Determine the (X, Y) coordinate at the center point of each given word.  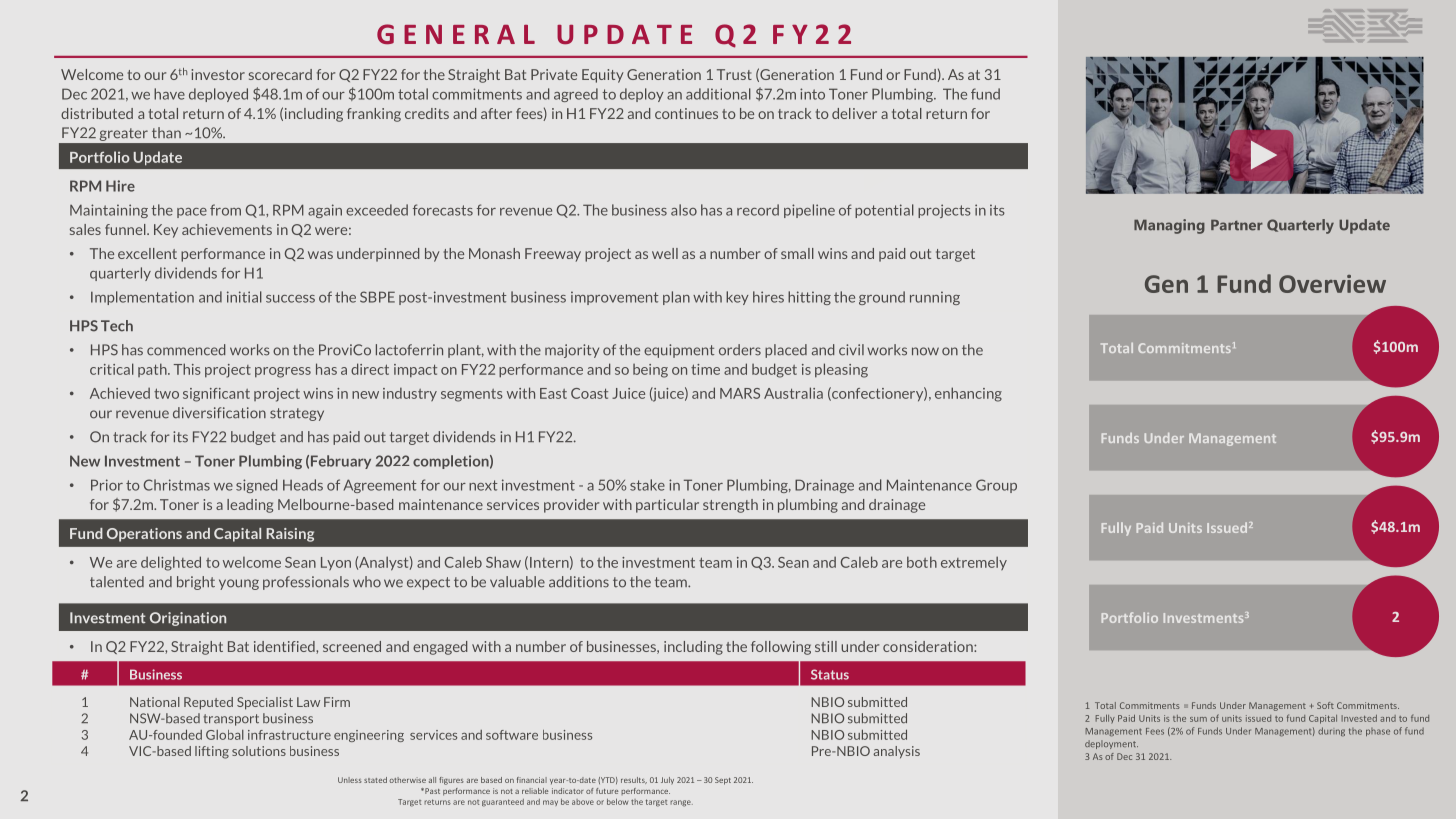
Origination (188, 619)
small (797, 253)
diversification (219, 413)
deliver (854, 113)
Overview (1332, 284)
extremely (974, 563)
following (781, 648)
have (169, 94)
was (320, 255)
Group (996, 486)
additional (718, 94)
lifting (212, 752)
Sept (723, 781)
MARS (740, 393)
